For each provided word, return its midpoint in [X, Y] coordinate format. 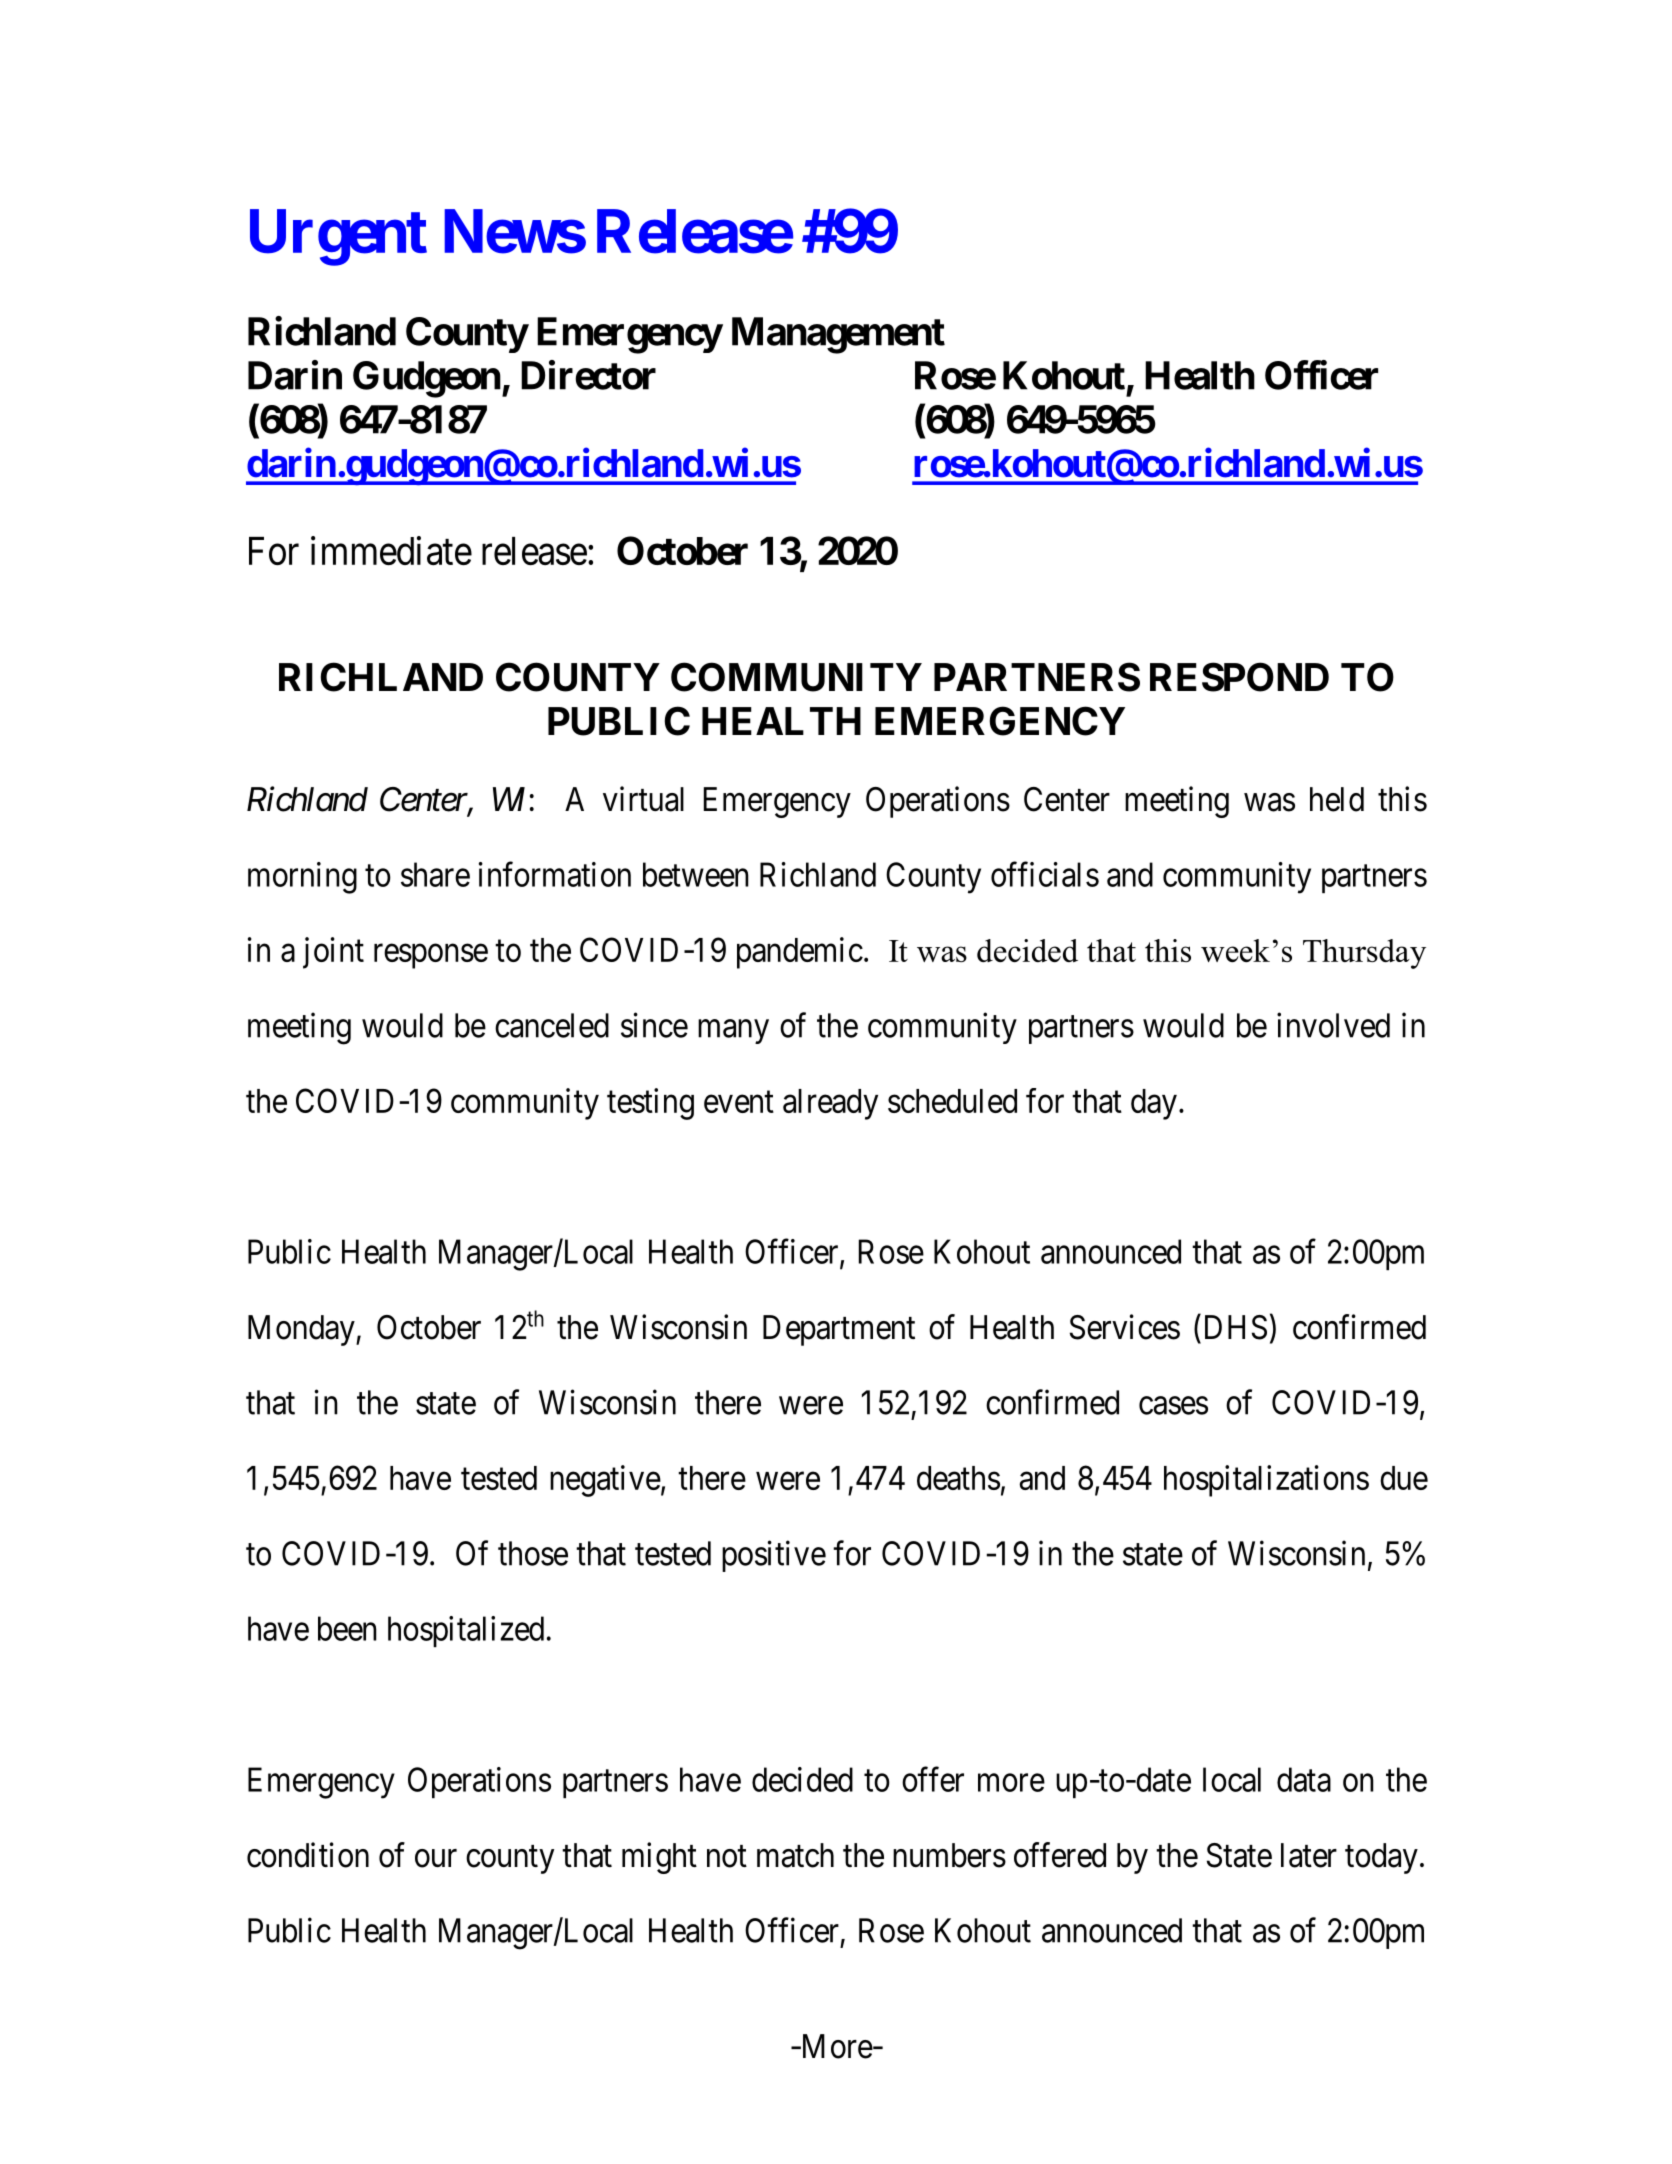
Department [839, 1330]
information [555, 874]
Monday [302, 1330]
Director [588, 375]
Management [838, 335]
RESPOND [1239, 677]
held [1337, 799]
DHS [1236, 1327]
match [795, 1855]
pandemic [800, 953]
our [436, 1858]
